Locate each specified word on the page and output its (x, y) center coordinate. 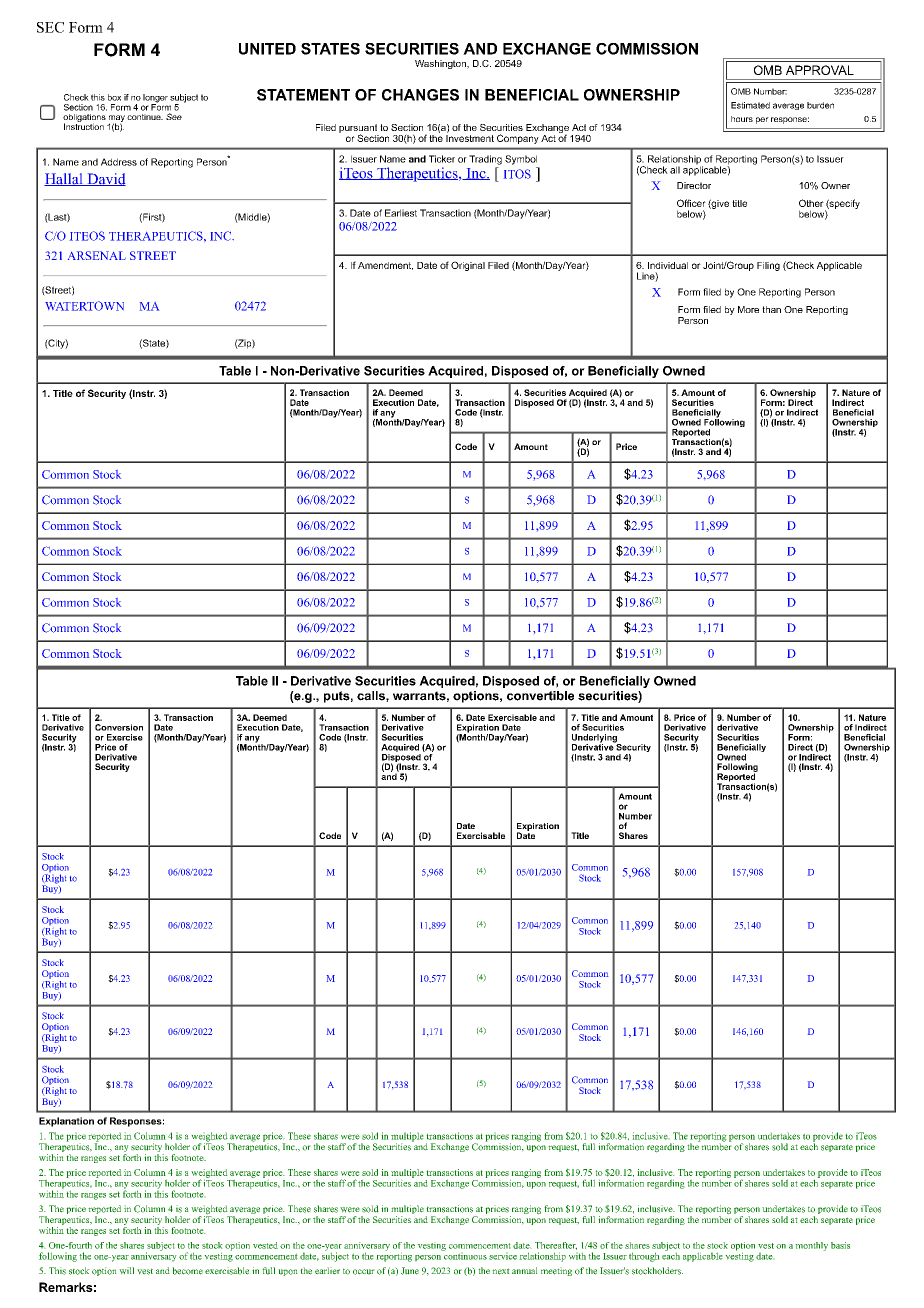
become (187, 1271)
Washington (441, 64)
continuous (464, 1255)
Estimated (750, 105)
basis (840, 1245)
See (174, 116)
